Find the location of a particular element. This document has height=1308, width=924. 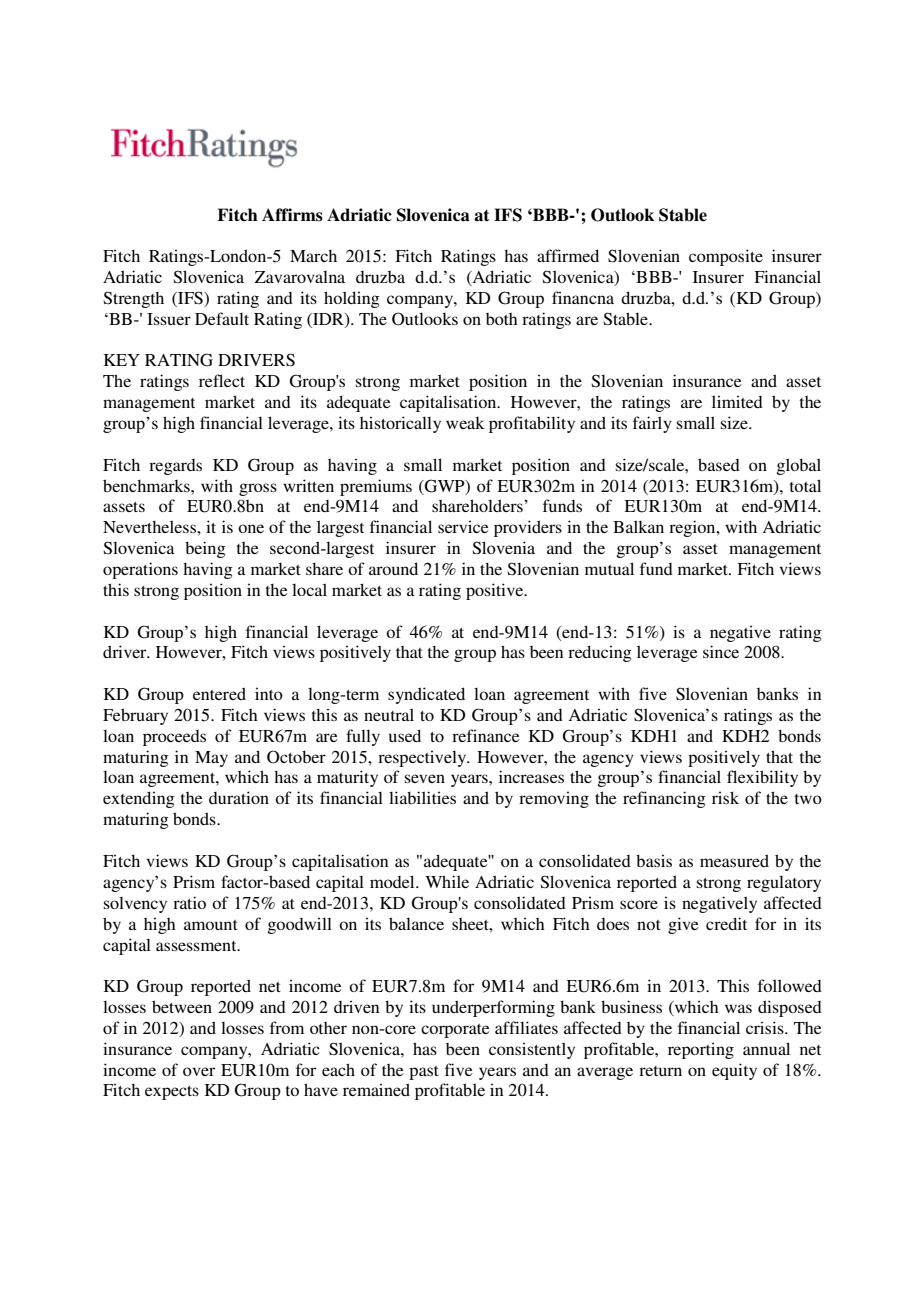

entered is located at coordinates (219, 693).
